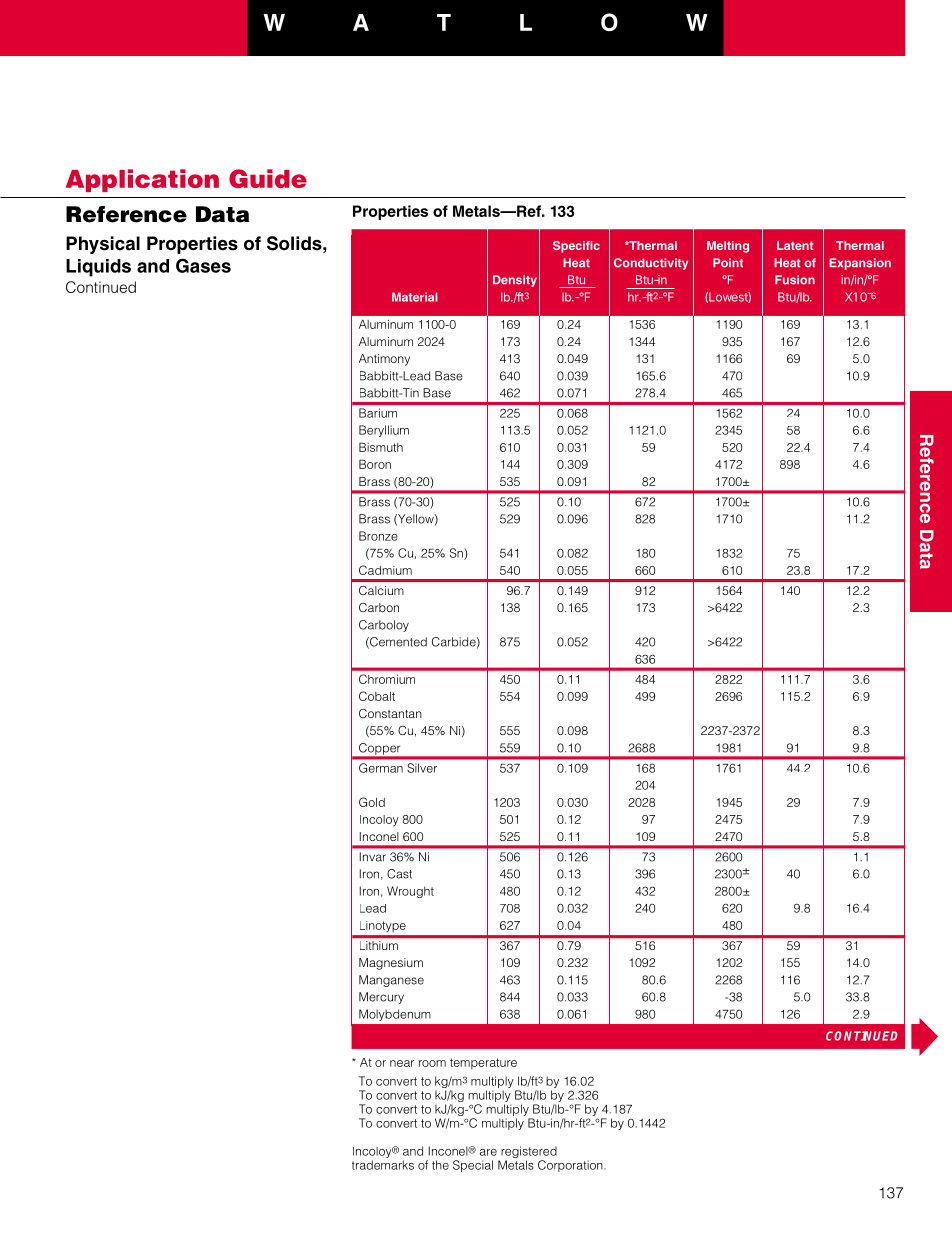  Describe the element at coordinates (378, 536) in the page. I see `Bronze` at that location.
